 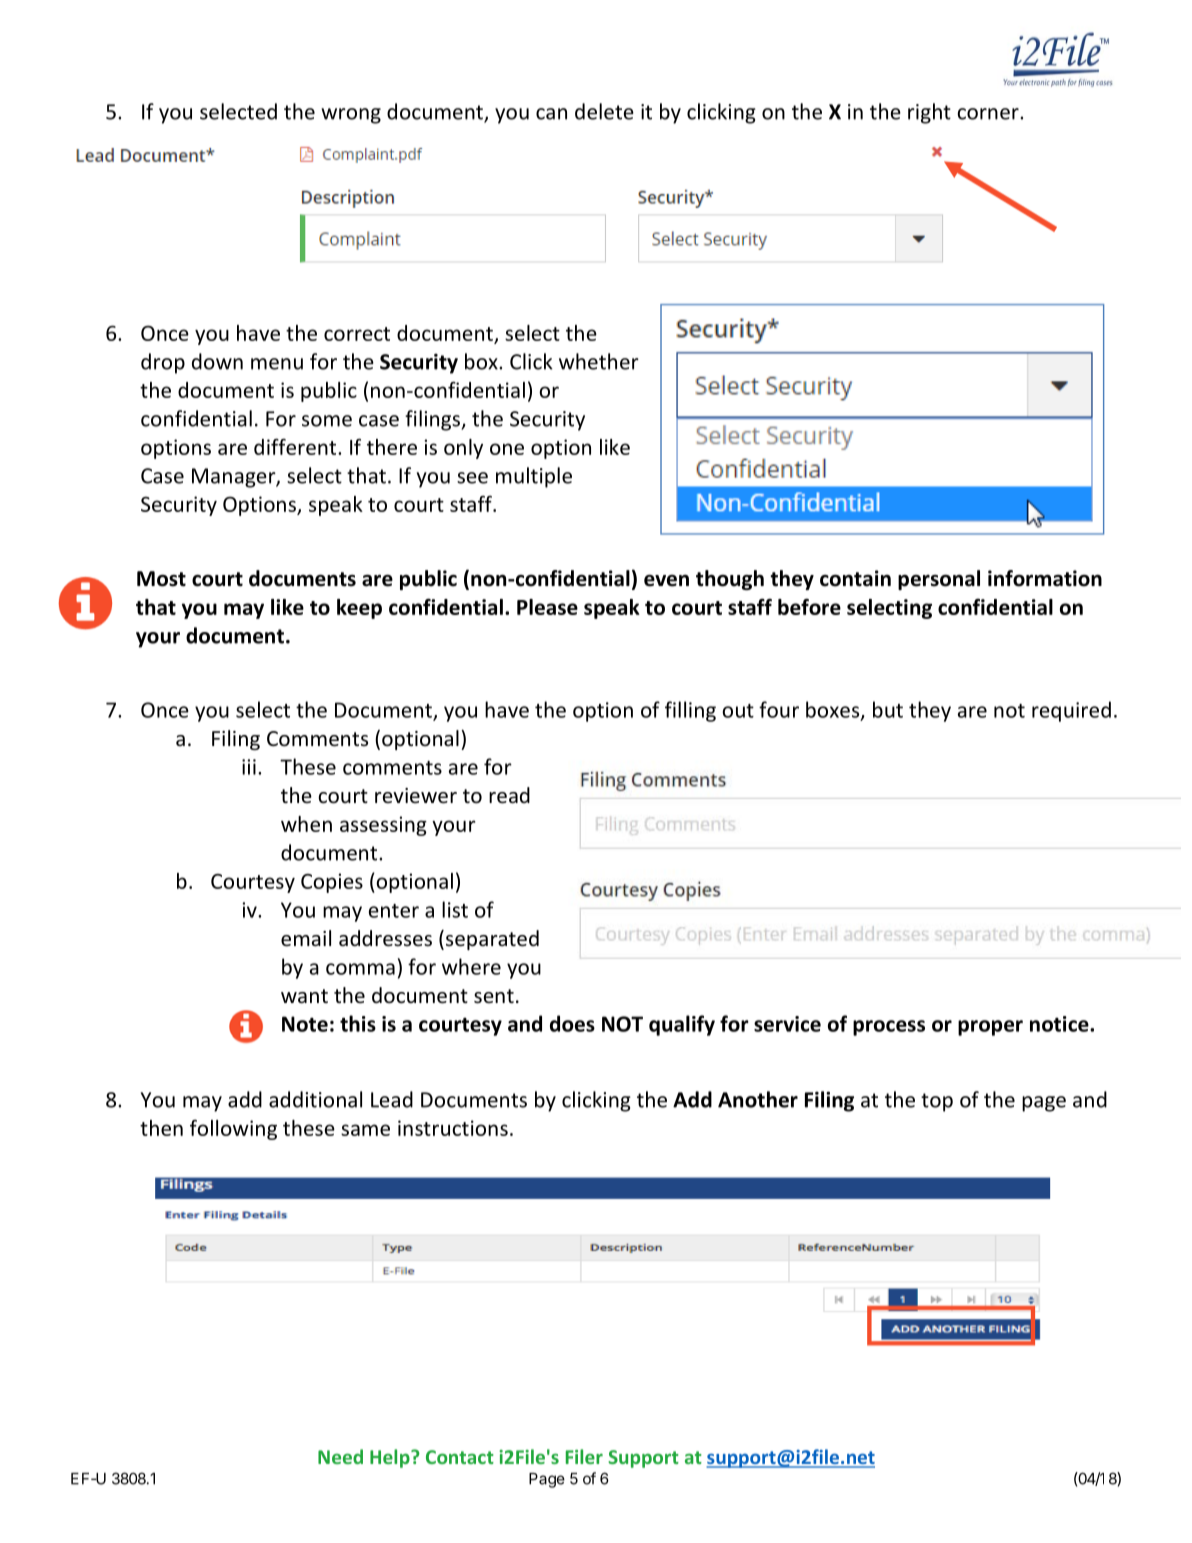 What do you see at coordinates (340, 1456) in the screenshot?
I see `Need` at bounding box center [340, 1456].
